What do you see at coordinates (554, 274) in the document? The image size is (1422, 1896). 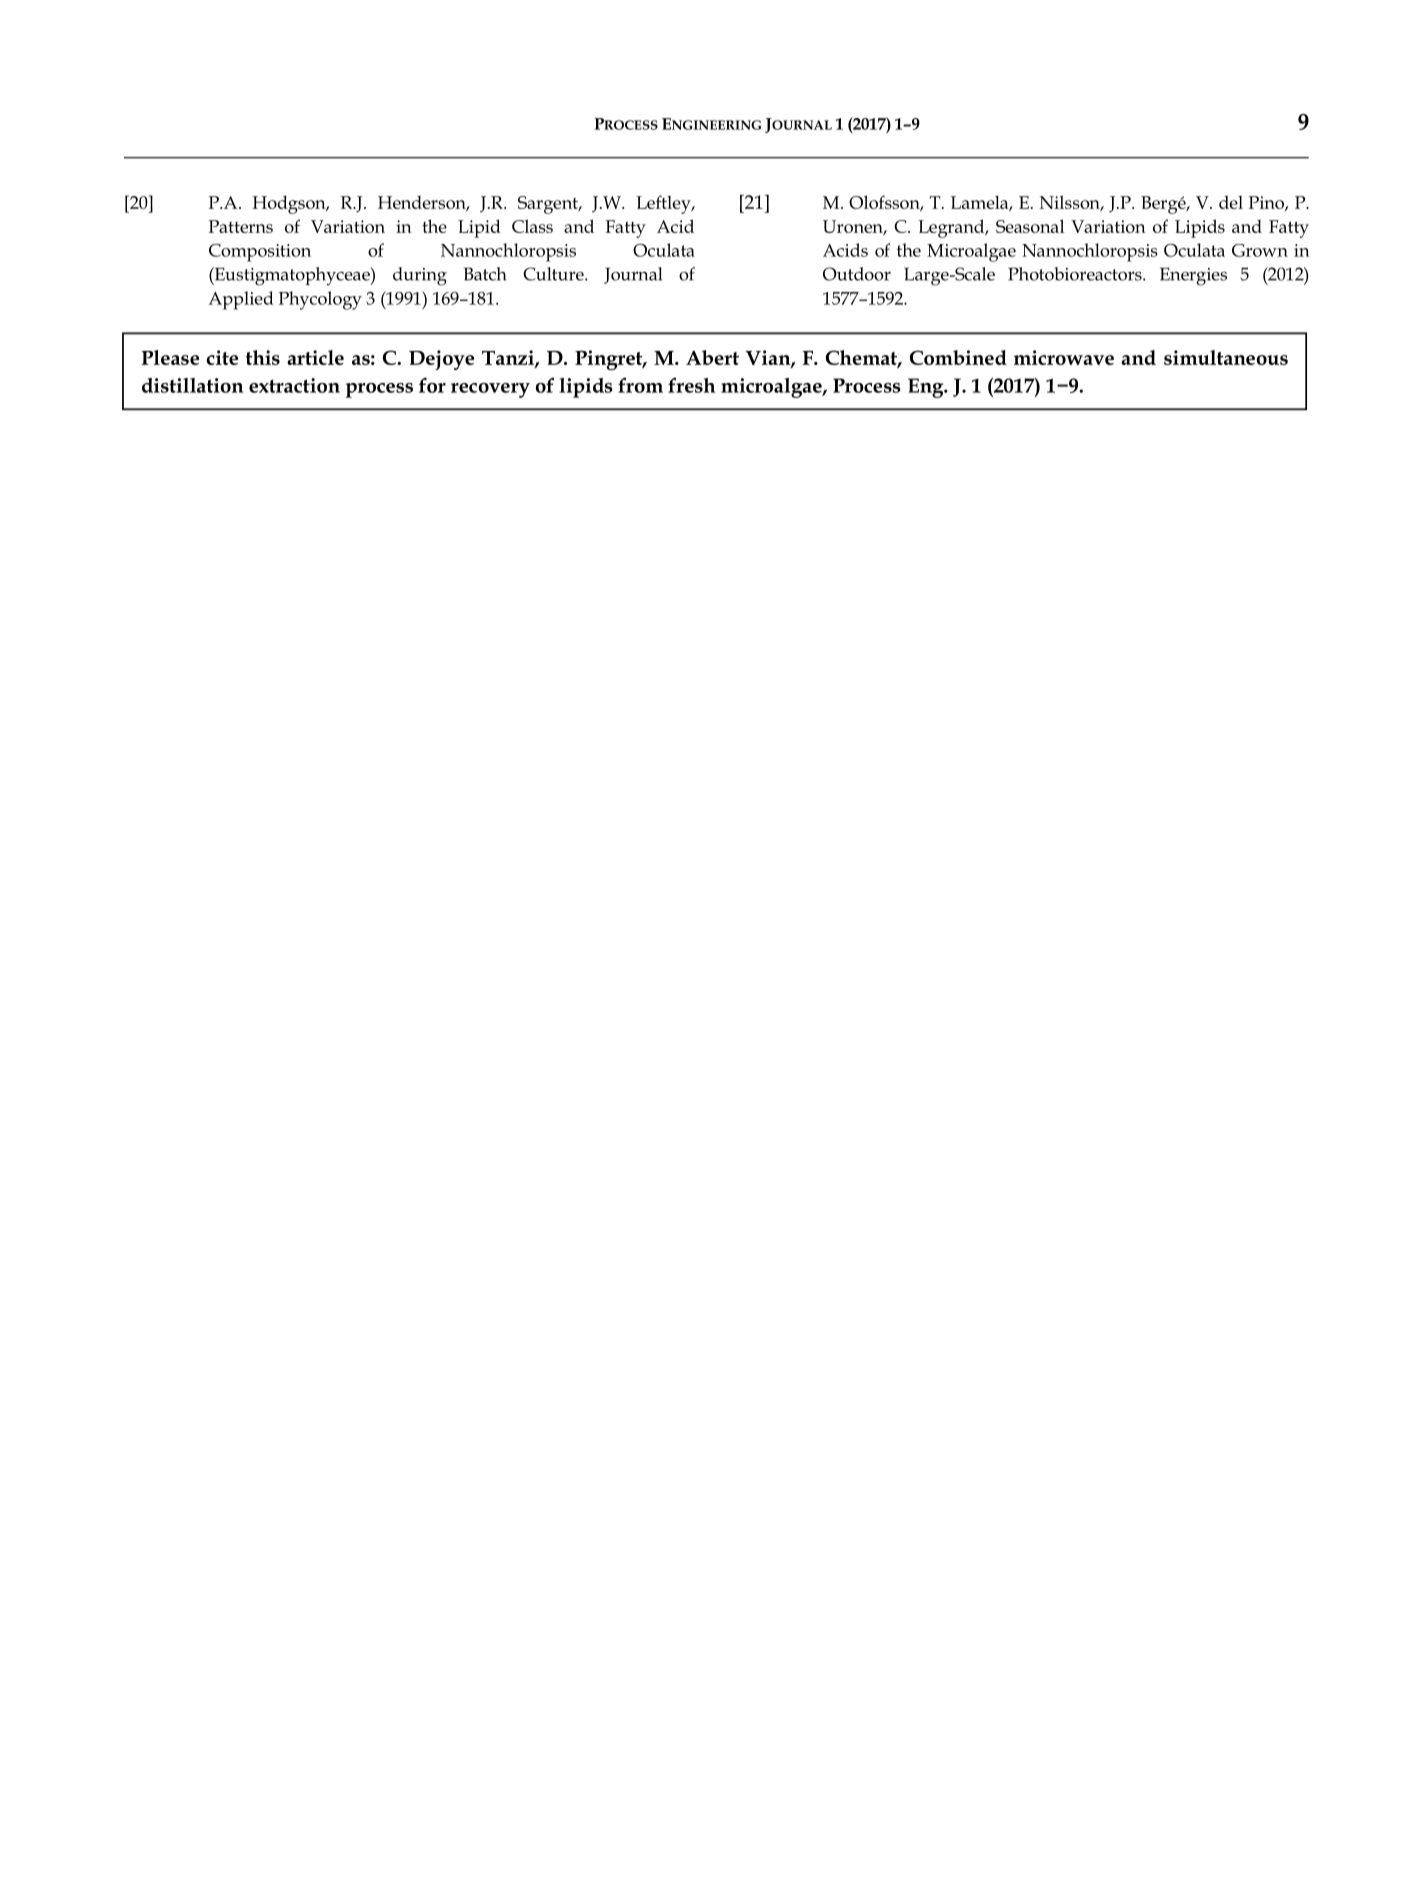 I see `Culture` at bounding box center [554, 274].
